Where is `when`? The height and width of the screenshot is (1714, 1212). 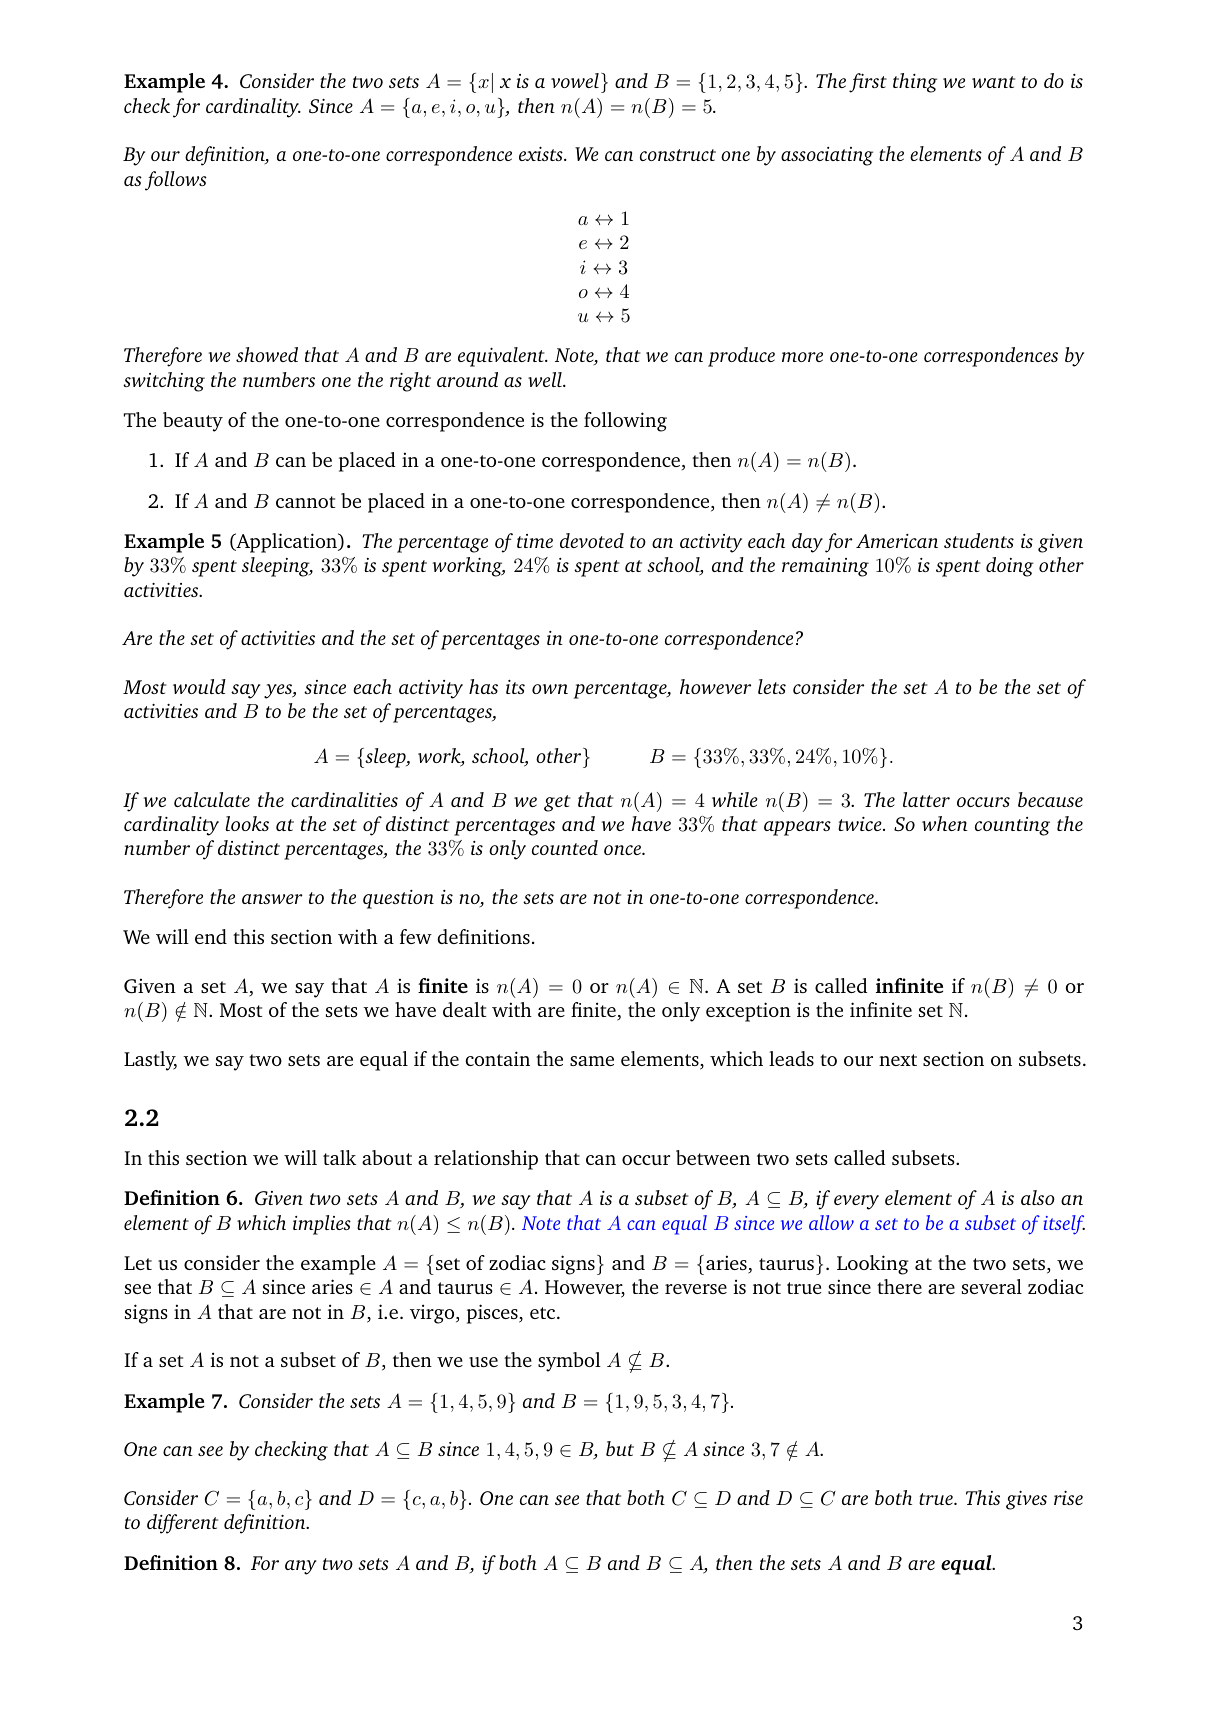 when is located at coordinates (945, 823).
